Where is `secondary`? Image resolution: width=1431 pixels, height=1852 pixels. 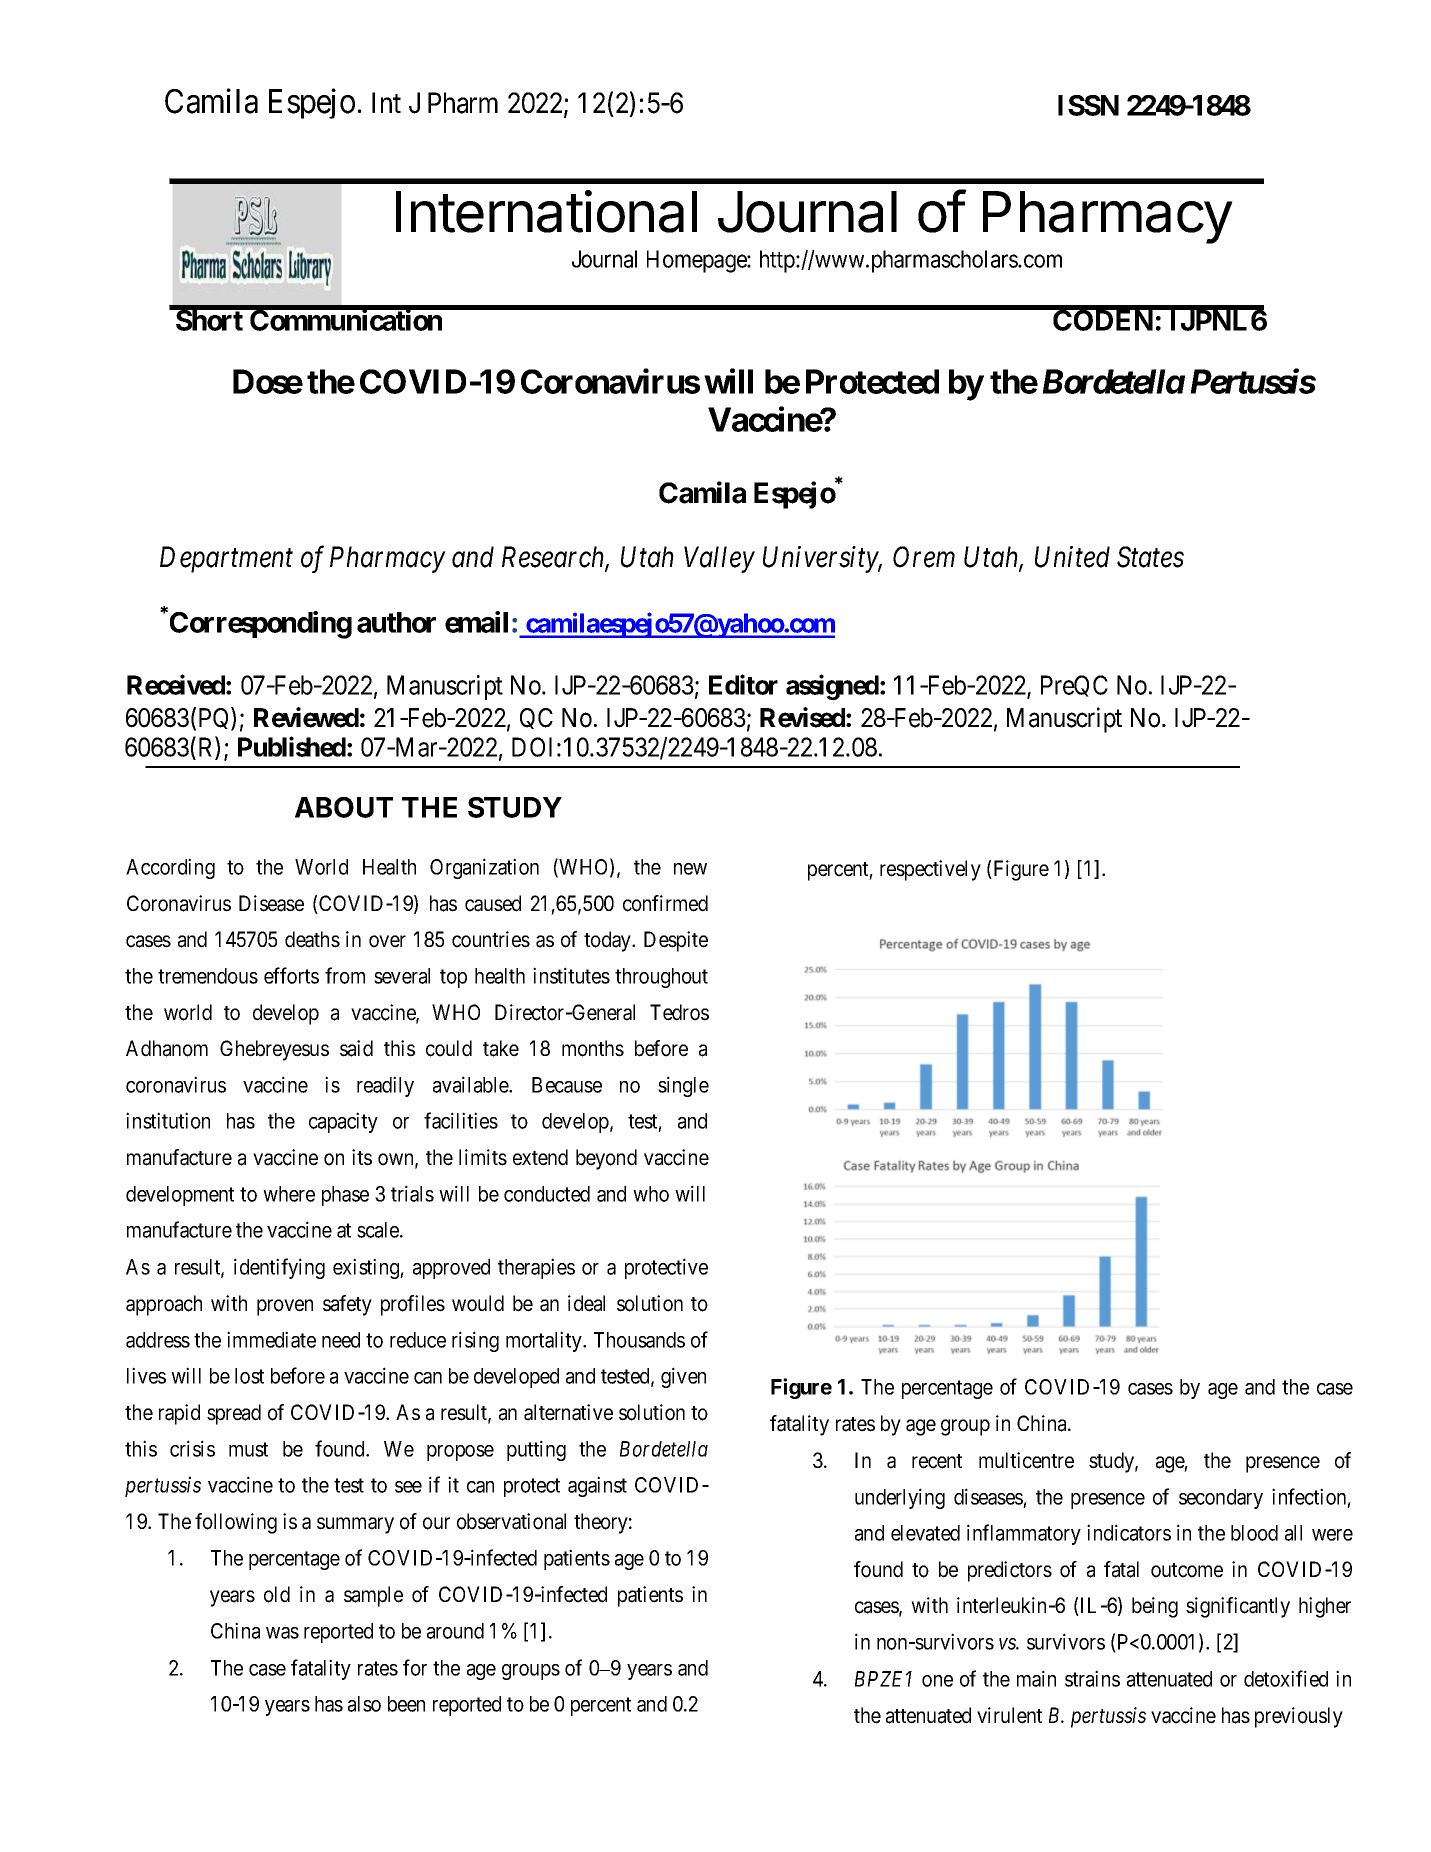 secondary is located at coordinates (1221, 1499).
